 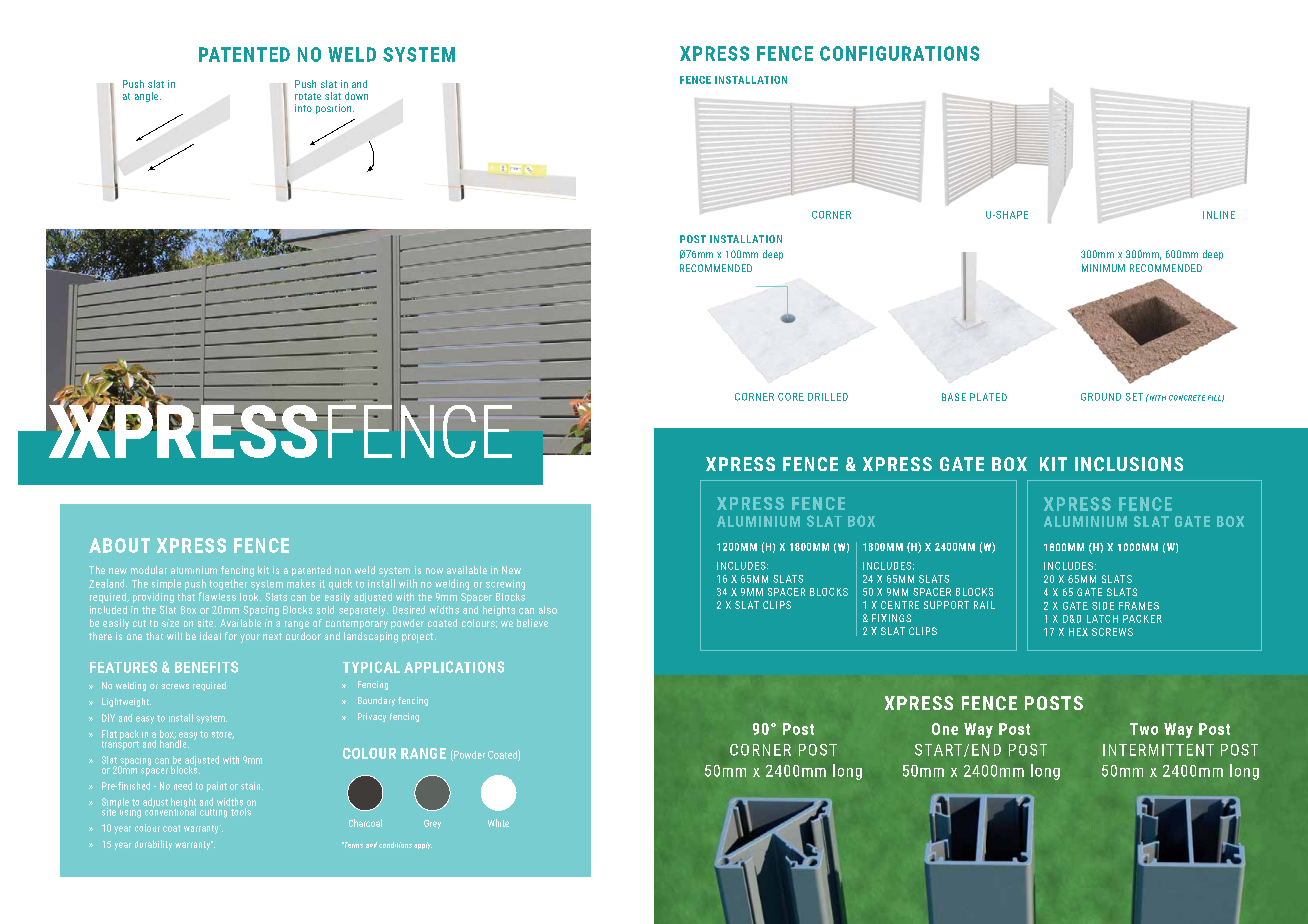 What do you see at coordinates (899, 53) in the page?
I see `CONFIGURATIONS` at bounding box center [899, 53].
